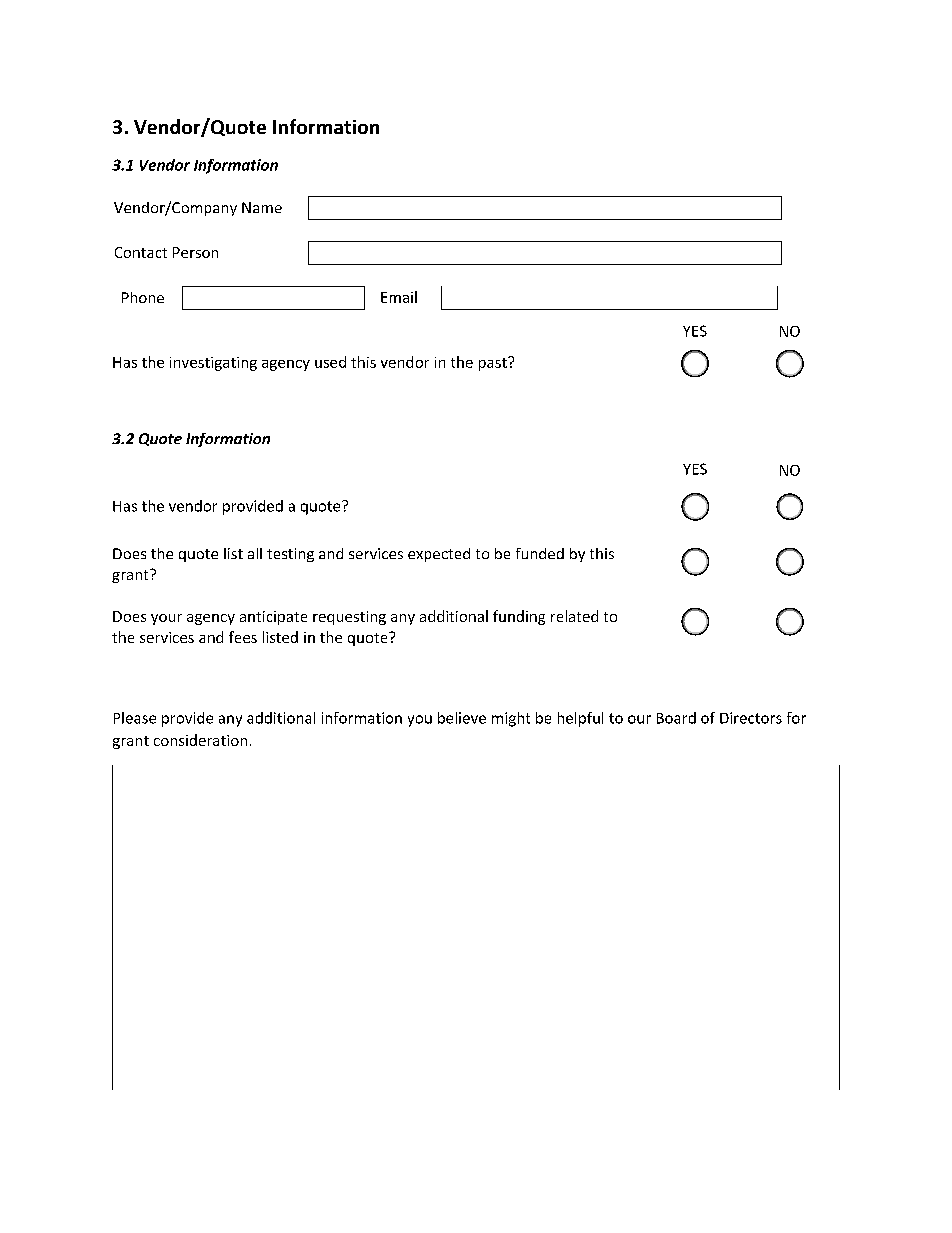 This screenshot has width=952, height=1233. Describe the element at coordinates (439, 555) in the screenshot. I see `expected` at that location.
